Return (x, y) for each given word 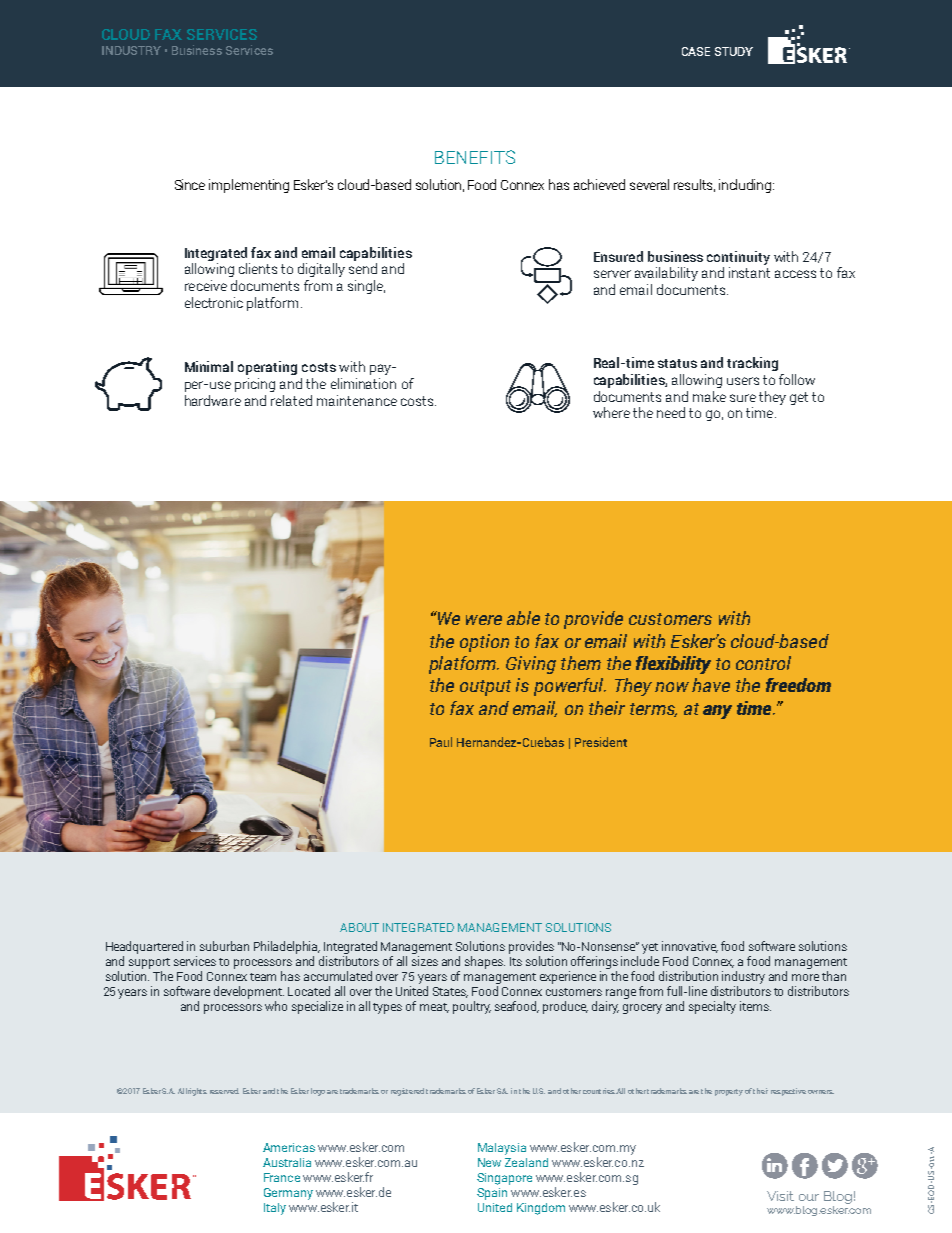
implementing (249, 186)
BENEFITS (475, 157)
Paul (441, 742)
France (282, 1177)
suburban (224, 946)
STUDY (734, 51)
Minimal (209, 366)
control (763, 663)
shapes (485, 962)
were (484, 620)
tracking (752, 364)
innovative (690, 947)
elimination (363, 383)
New (489, 1162)
